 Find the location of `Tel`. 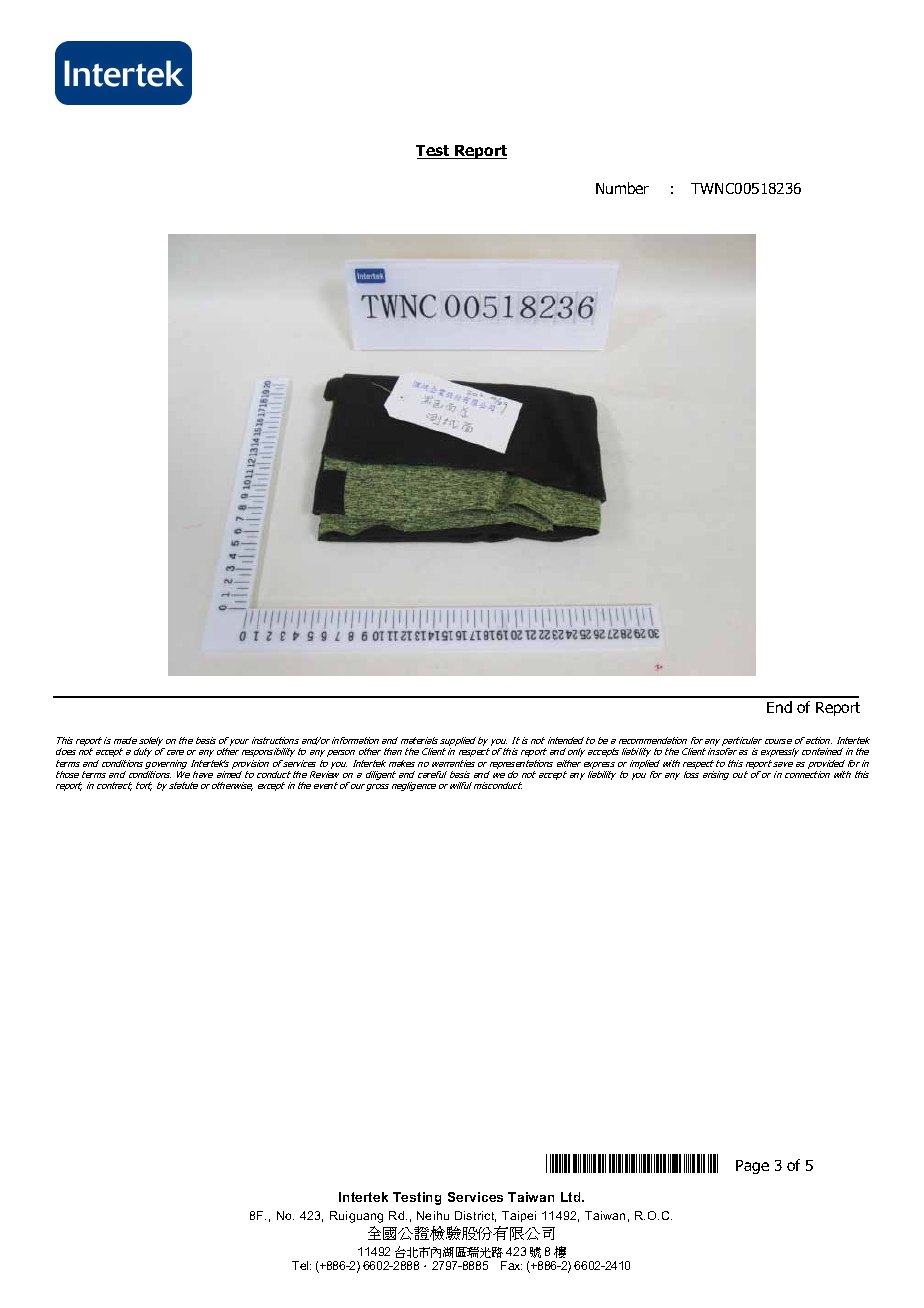

Tel is located at coordinates (301, 1265).
